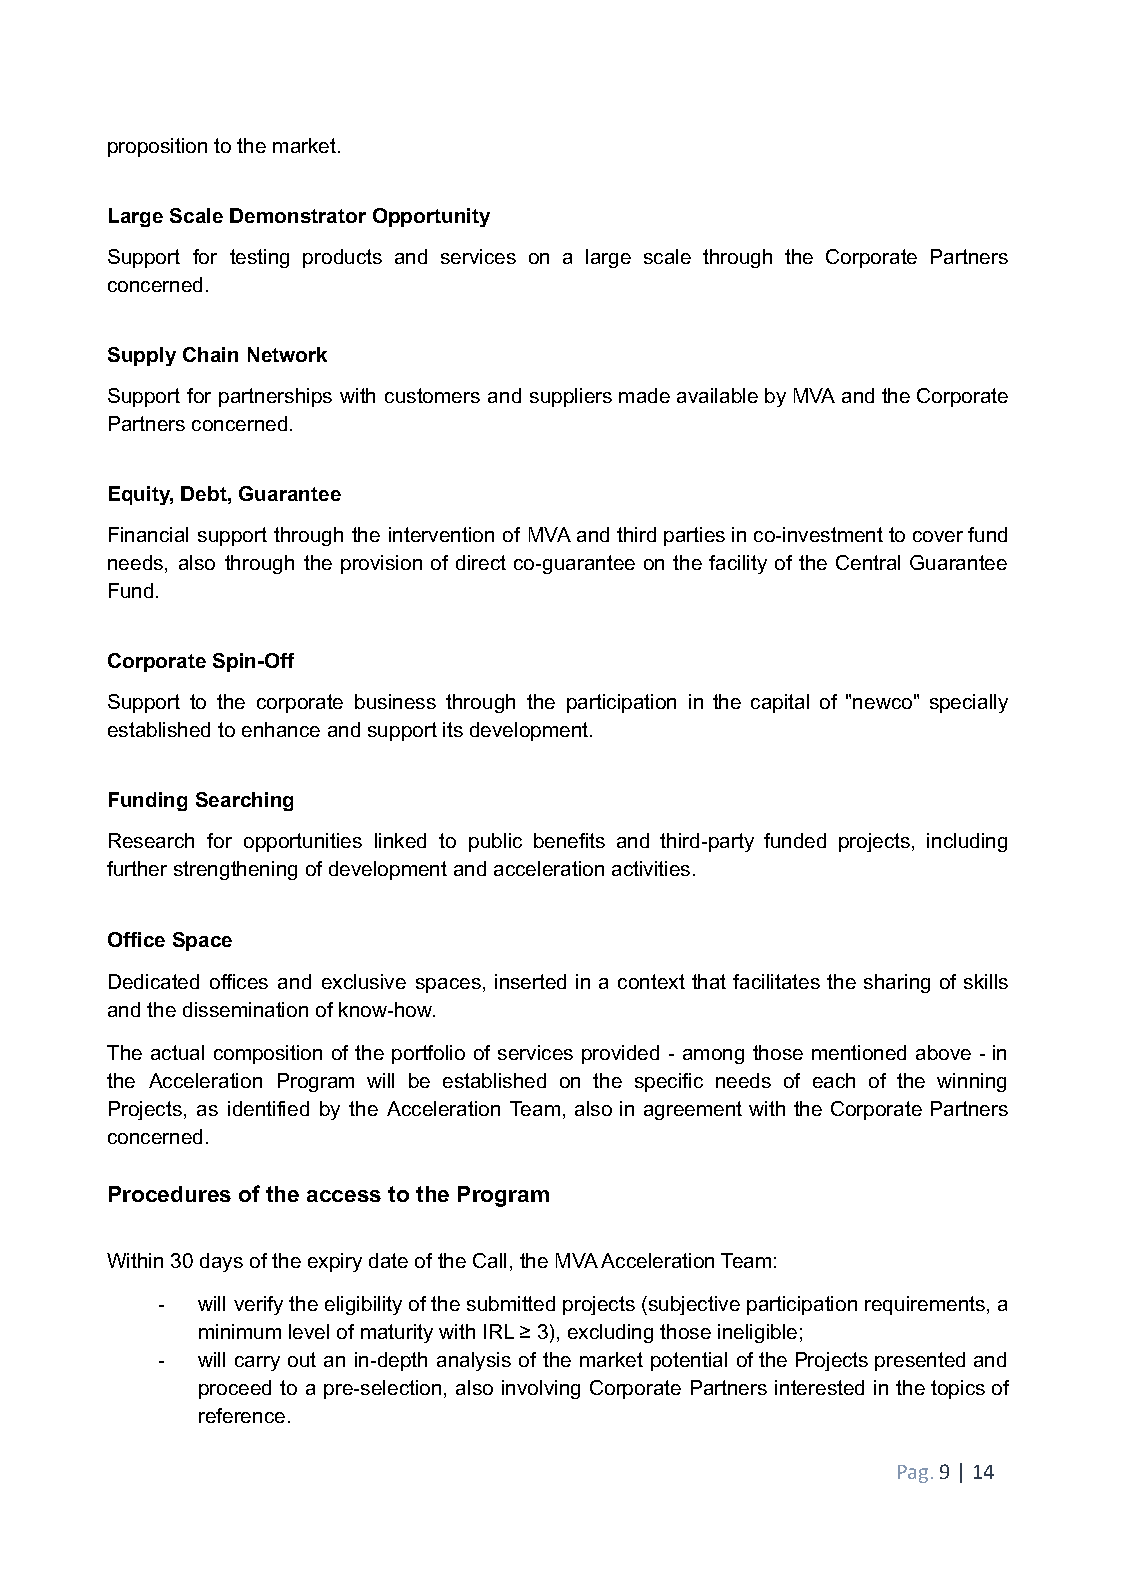 Image resolution: width=1128 pixels, height=1594 pixels. Describe the element at coordinates (541, 1389) in the screenshot. I see `involving` at that location.
